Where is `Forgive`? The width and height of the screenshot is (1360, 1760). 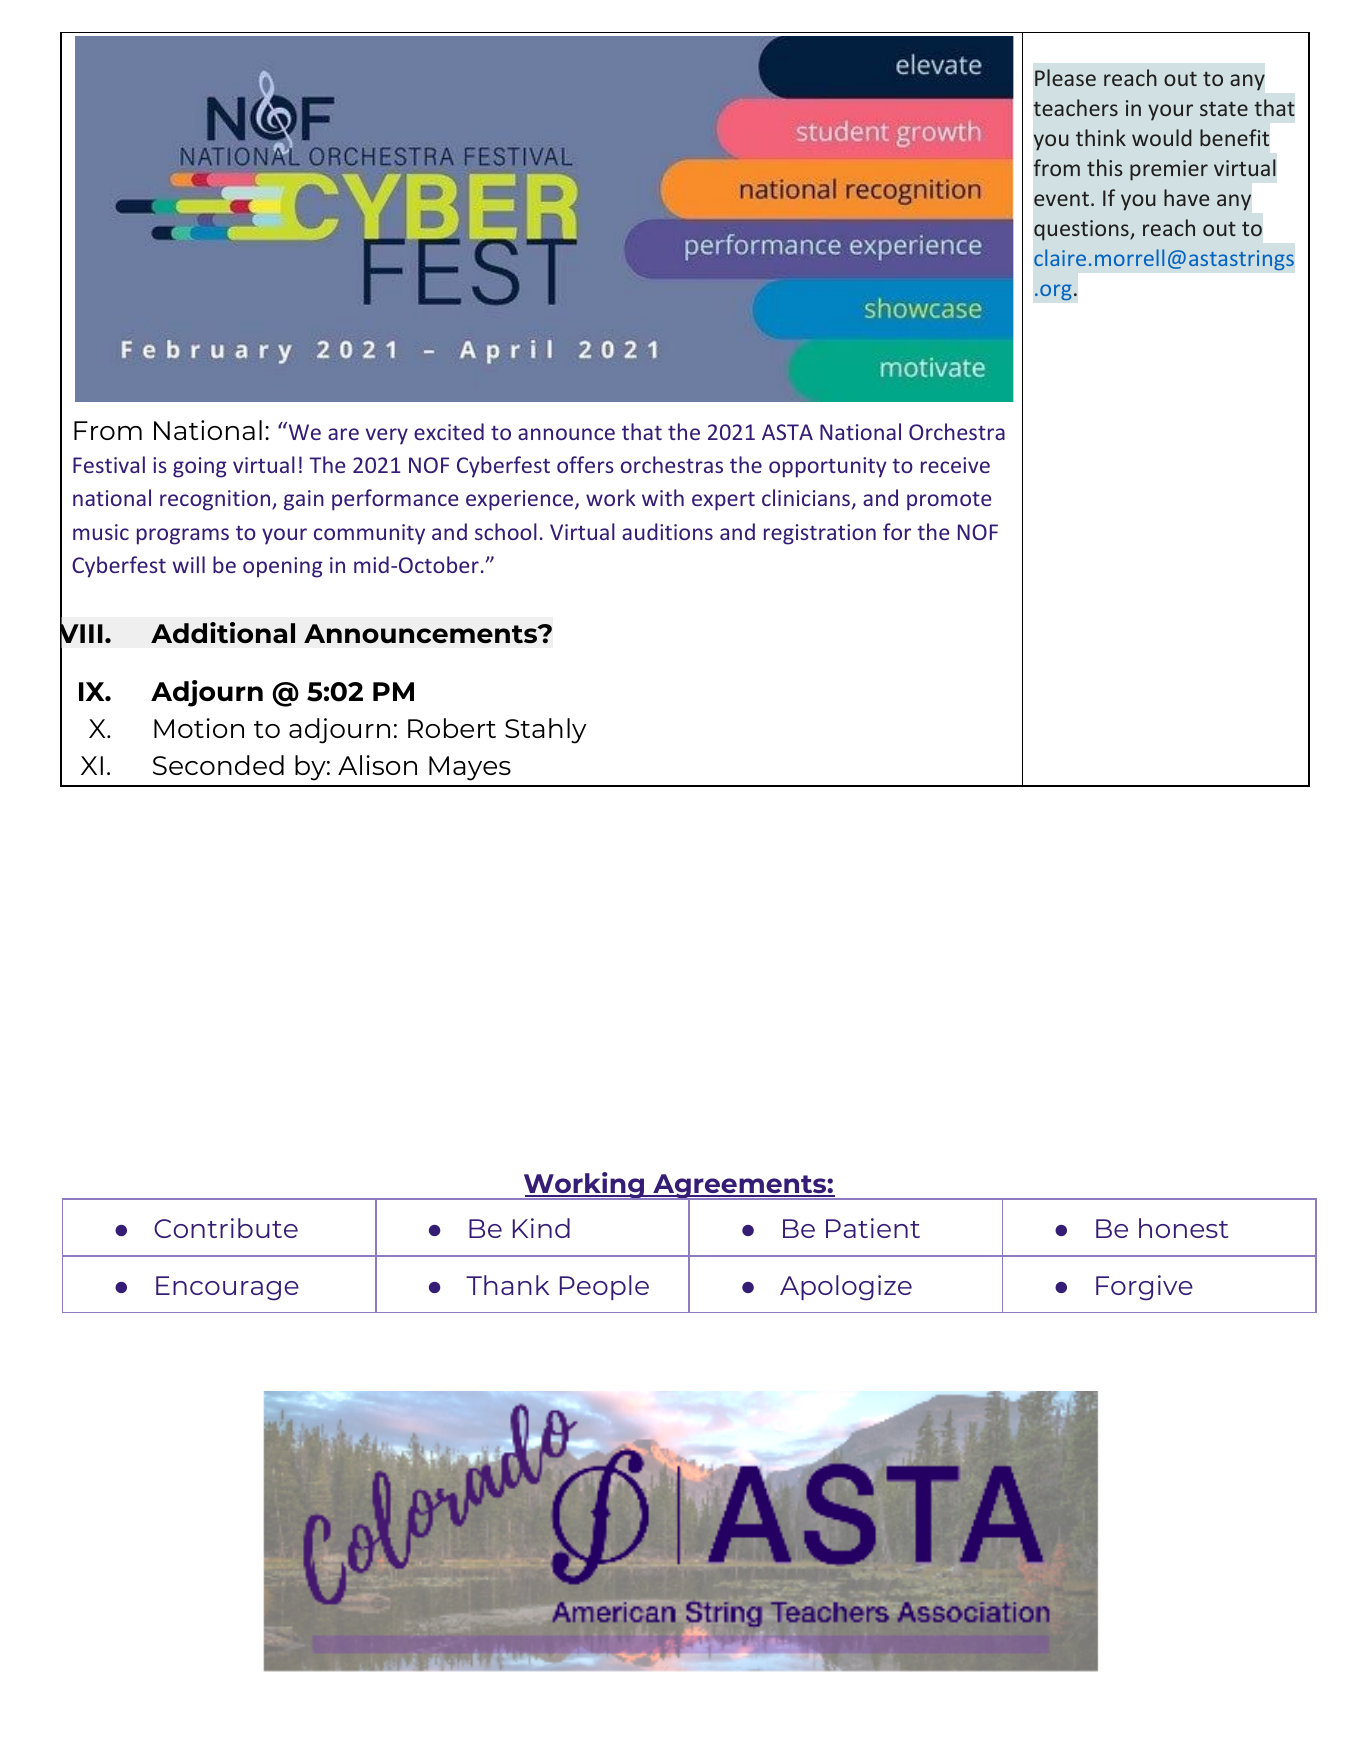
Forgive is located at coordinates (1144, 1288).
